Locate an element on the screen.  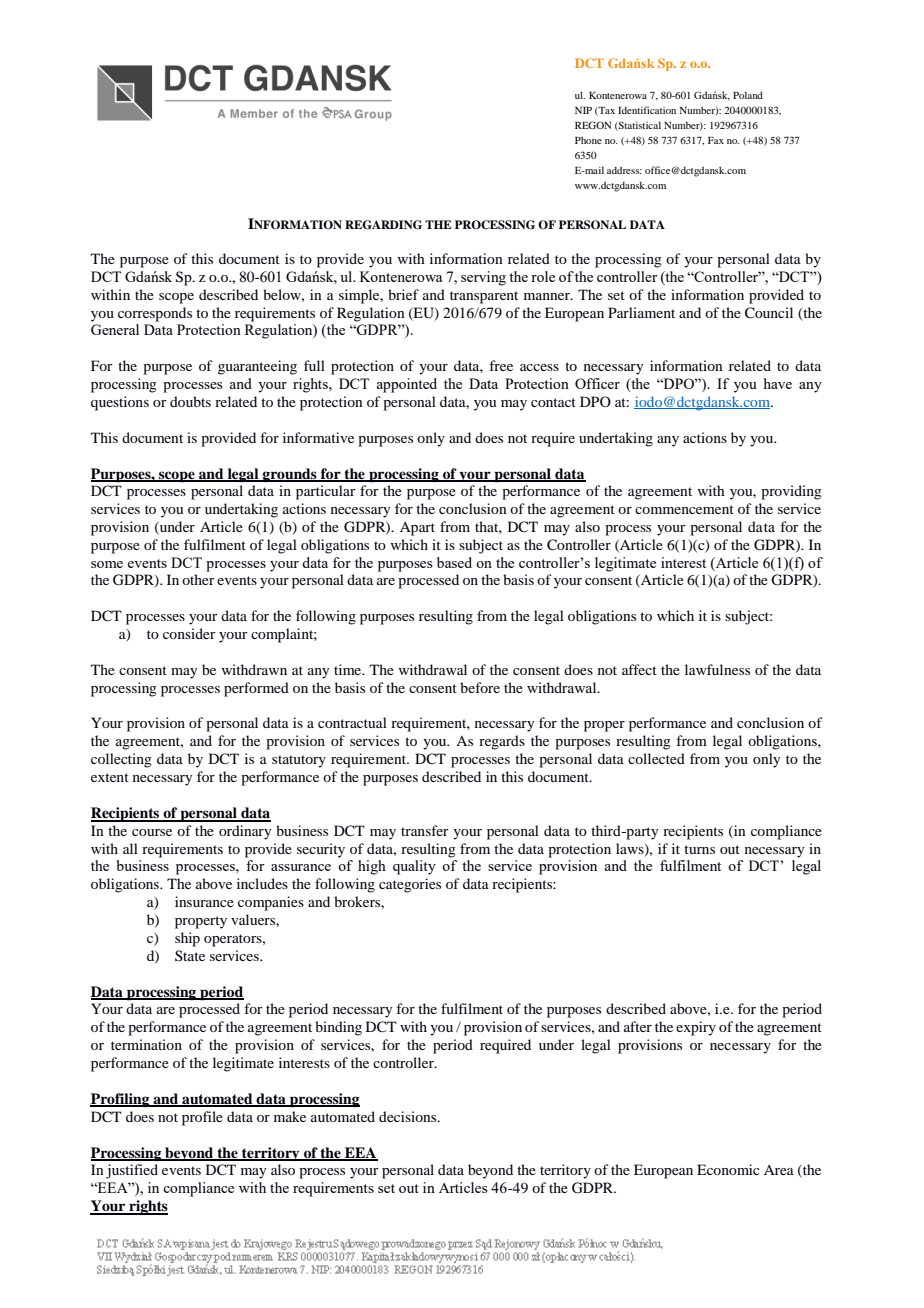
REGARDING is located at coordinates (383, 225).
